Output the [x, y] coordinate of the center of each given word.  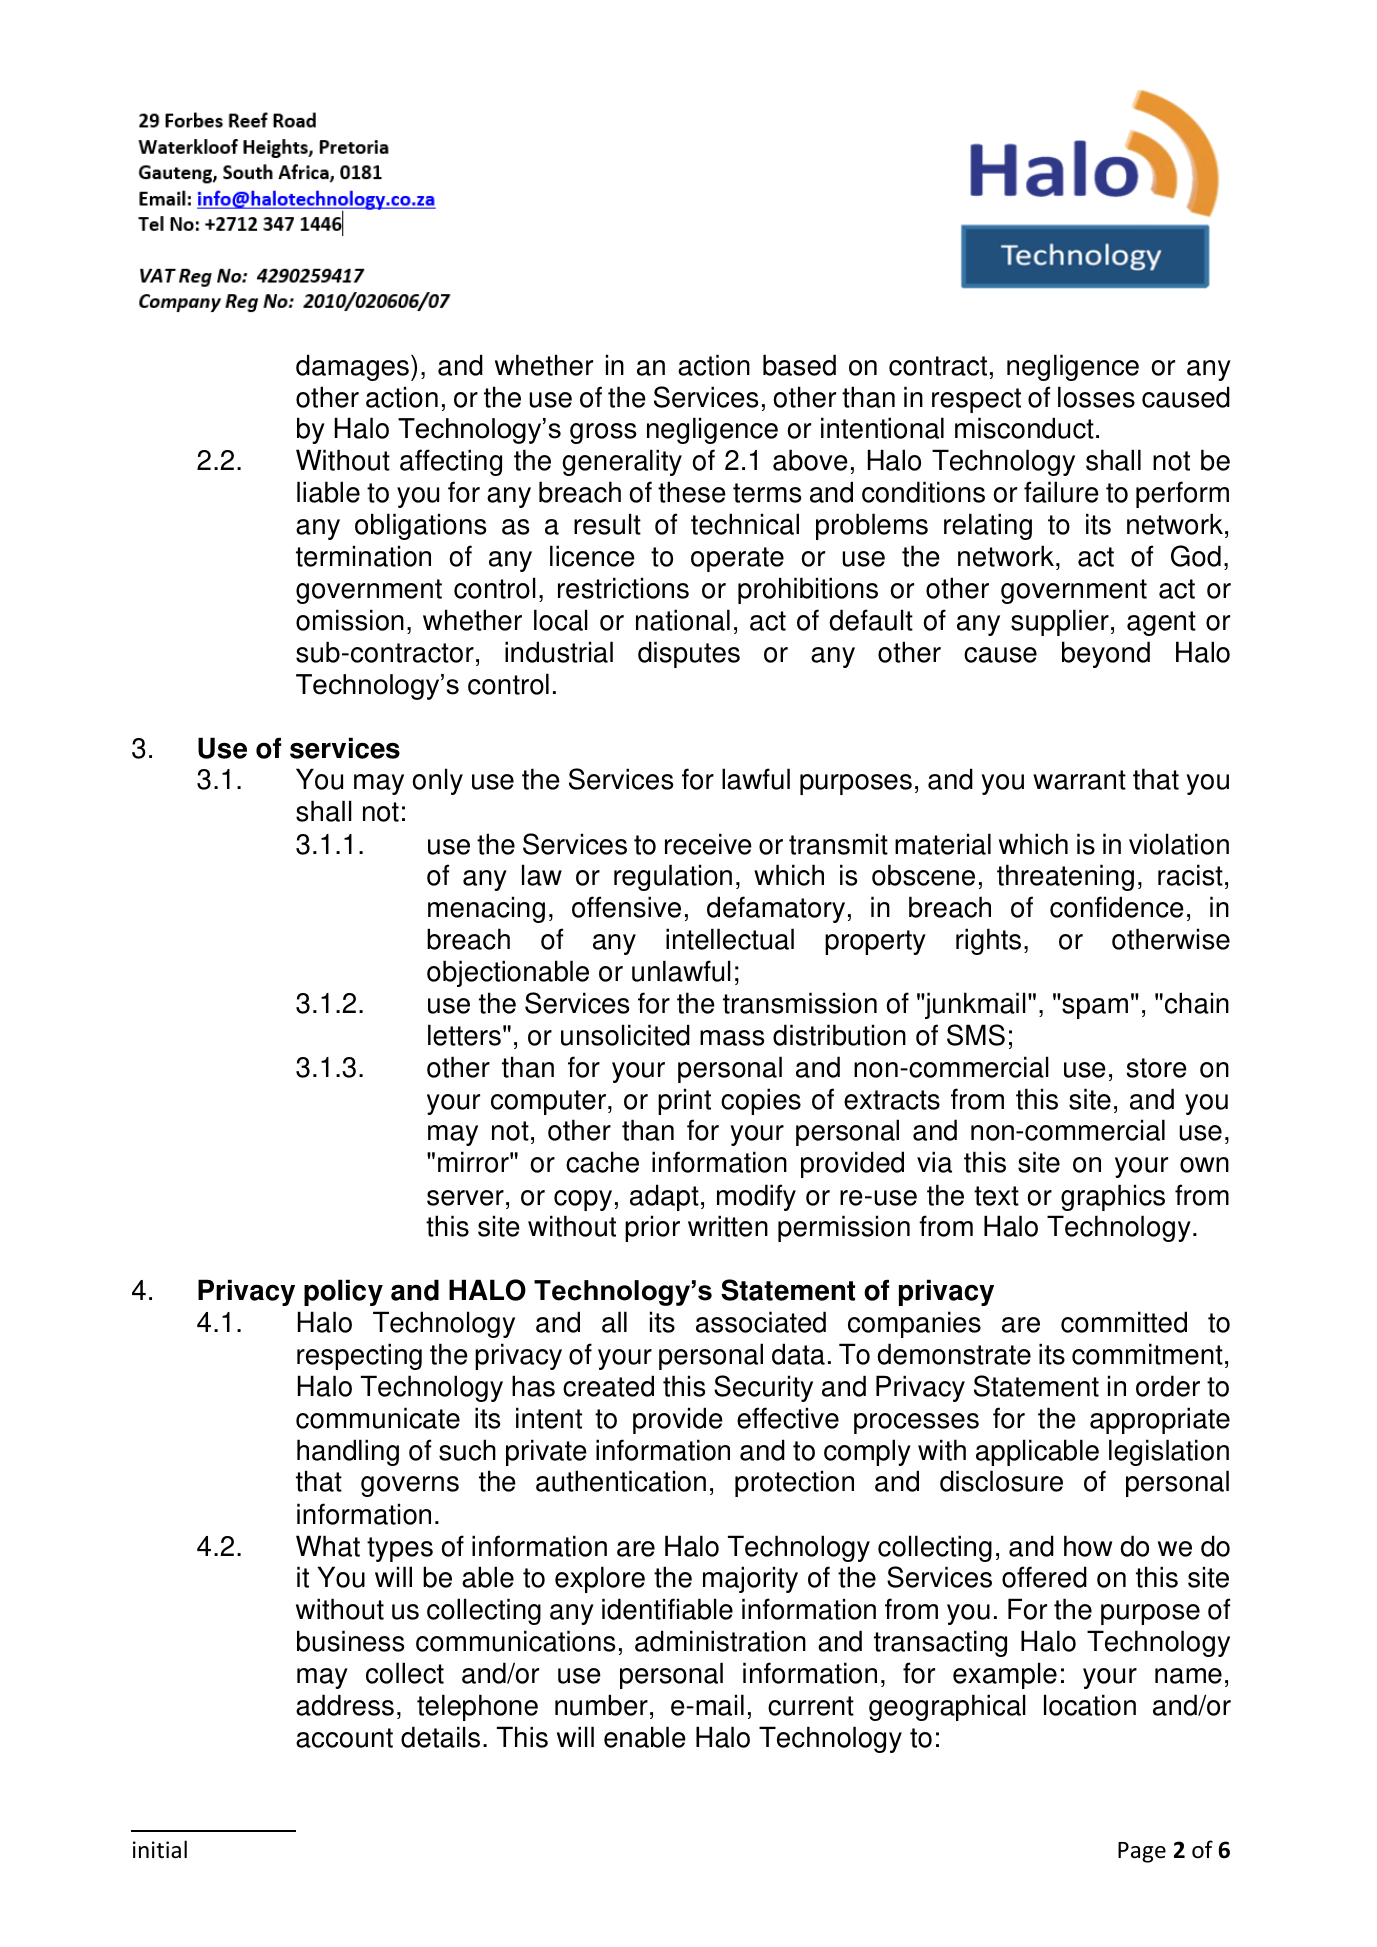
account [344, 1738]
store [1157, 1068]
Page [1142, 1852]
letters [464, 1035]
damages [352, 367]
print [684, 1101]
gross [603, 433]
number [601, 1705]
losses [1096, 397]
